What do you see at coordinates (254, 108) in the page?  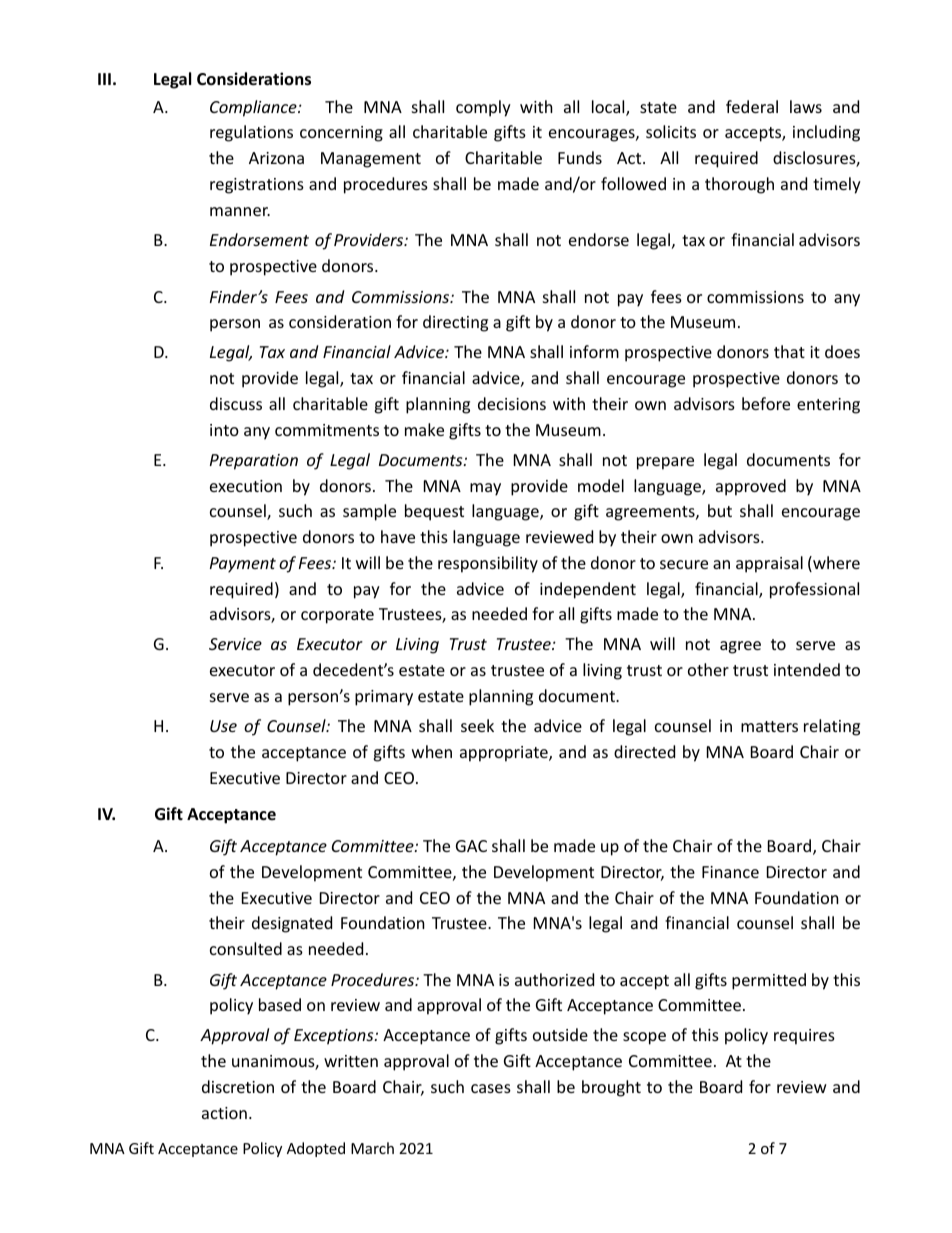 I see `Compliance` at bounding box center [254, 108].
